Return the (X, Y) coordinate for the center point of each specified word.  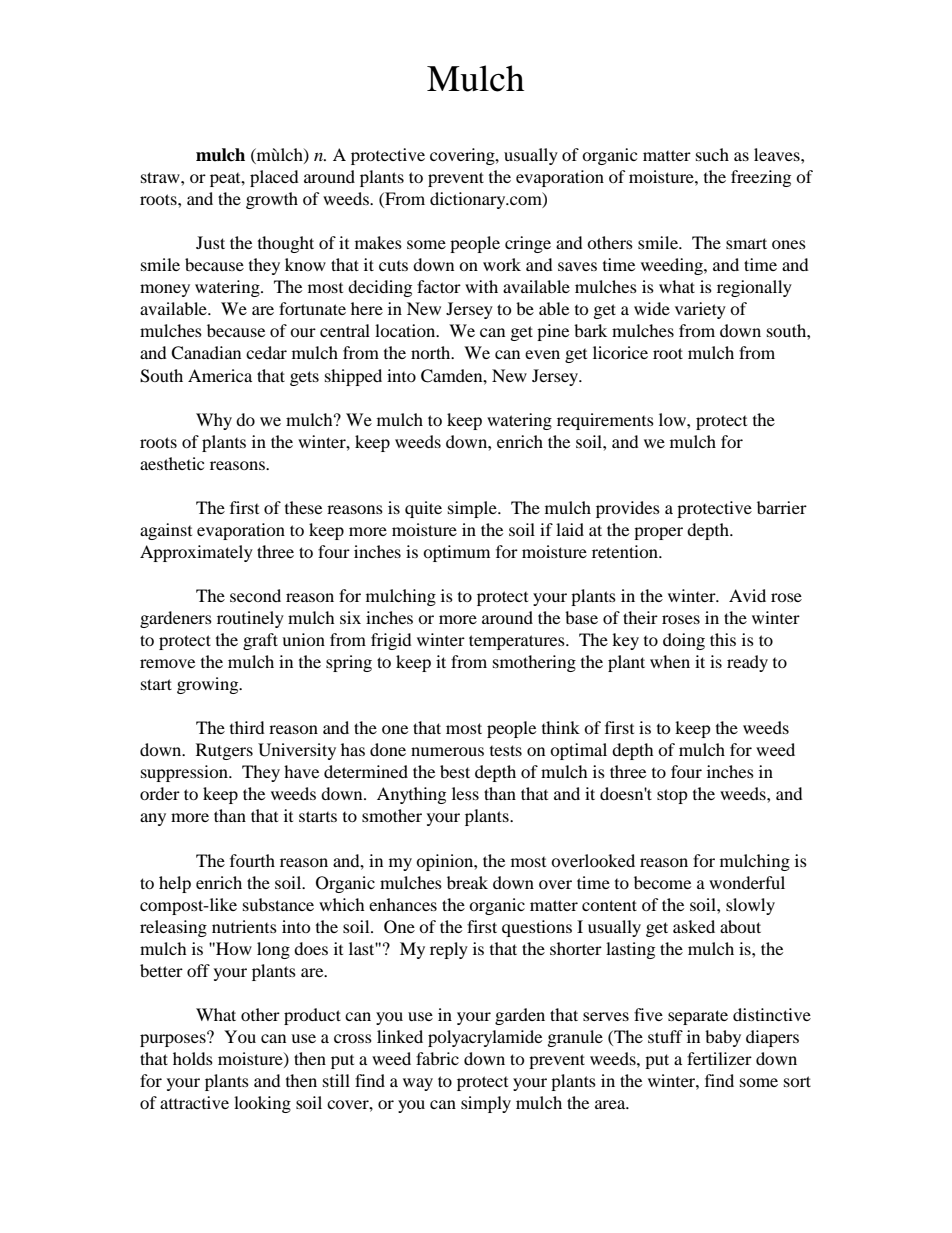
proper (658, 533)
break (467, 882)
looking (262, 1104)
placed (274, 178)
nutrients (244, 926)
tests (506, 750)
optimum (456, 553)
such (712, 154)
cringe (528, 244)
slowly (750, 906)
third (247, 727)
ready (747, 663)
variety (700, 310)
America (220, 375)
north (432, 352)
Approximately (196, 553)
